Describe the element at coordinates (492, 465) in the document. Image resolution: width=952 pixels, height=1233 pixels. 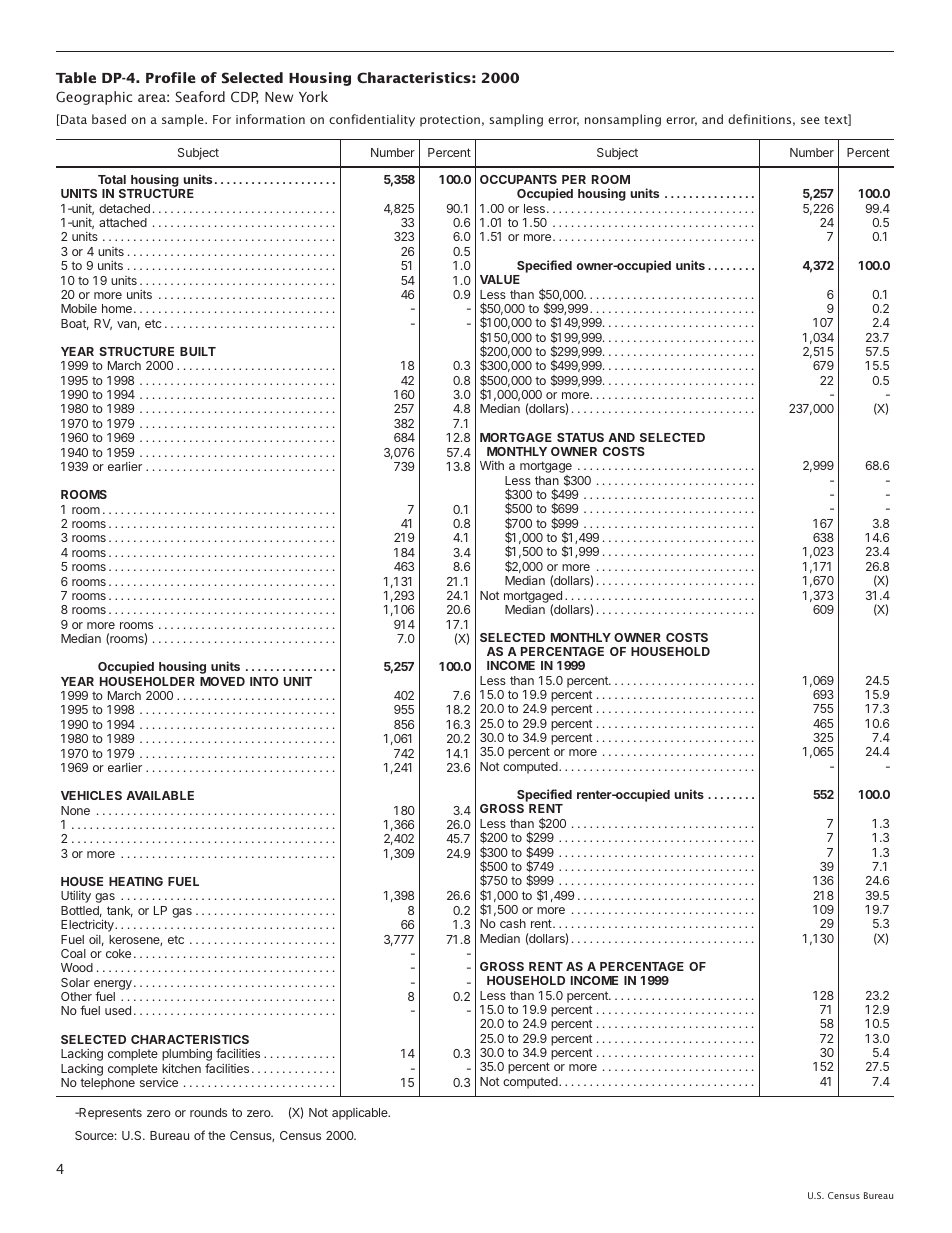
I see `With` at that location.
